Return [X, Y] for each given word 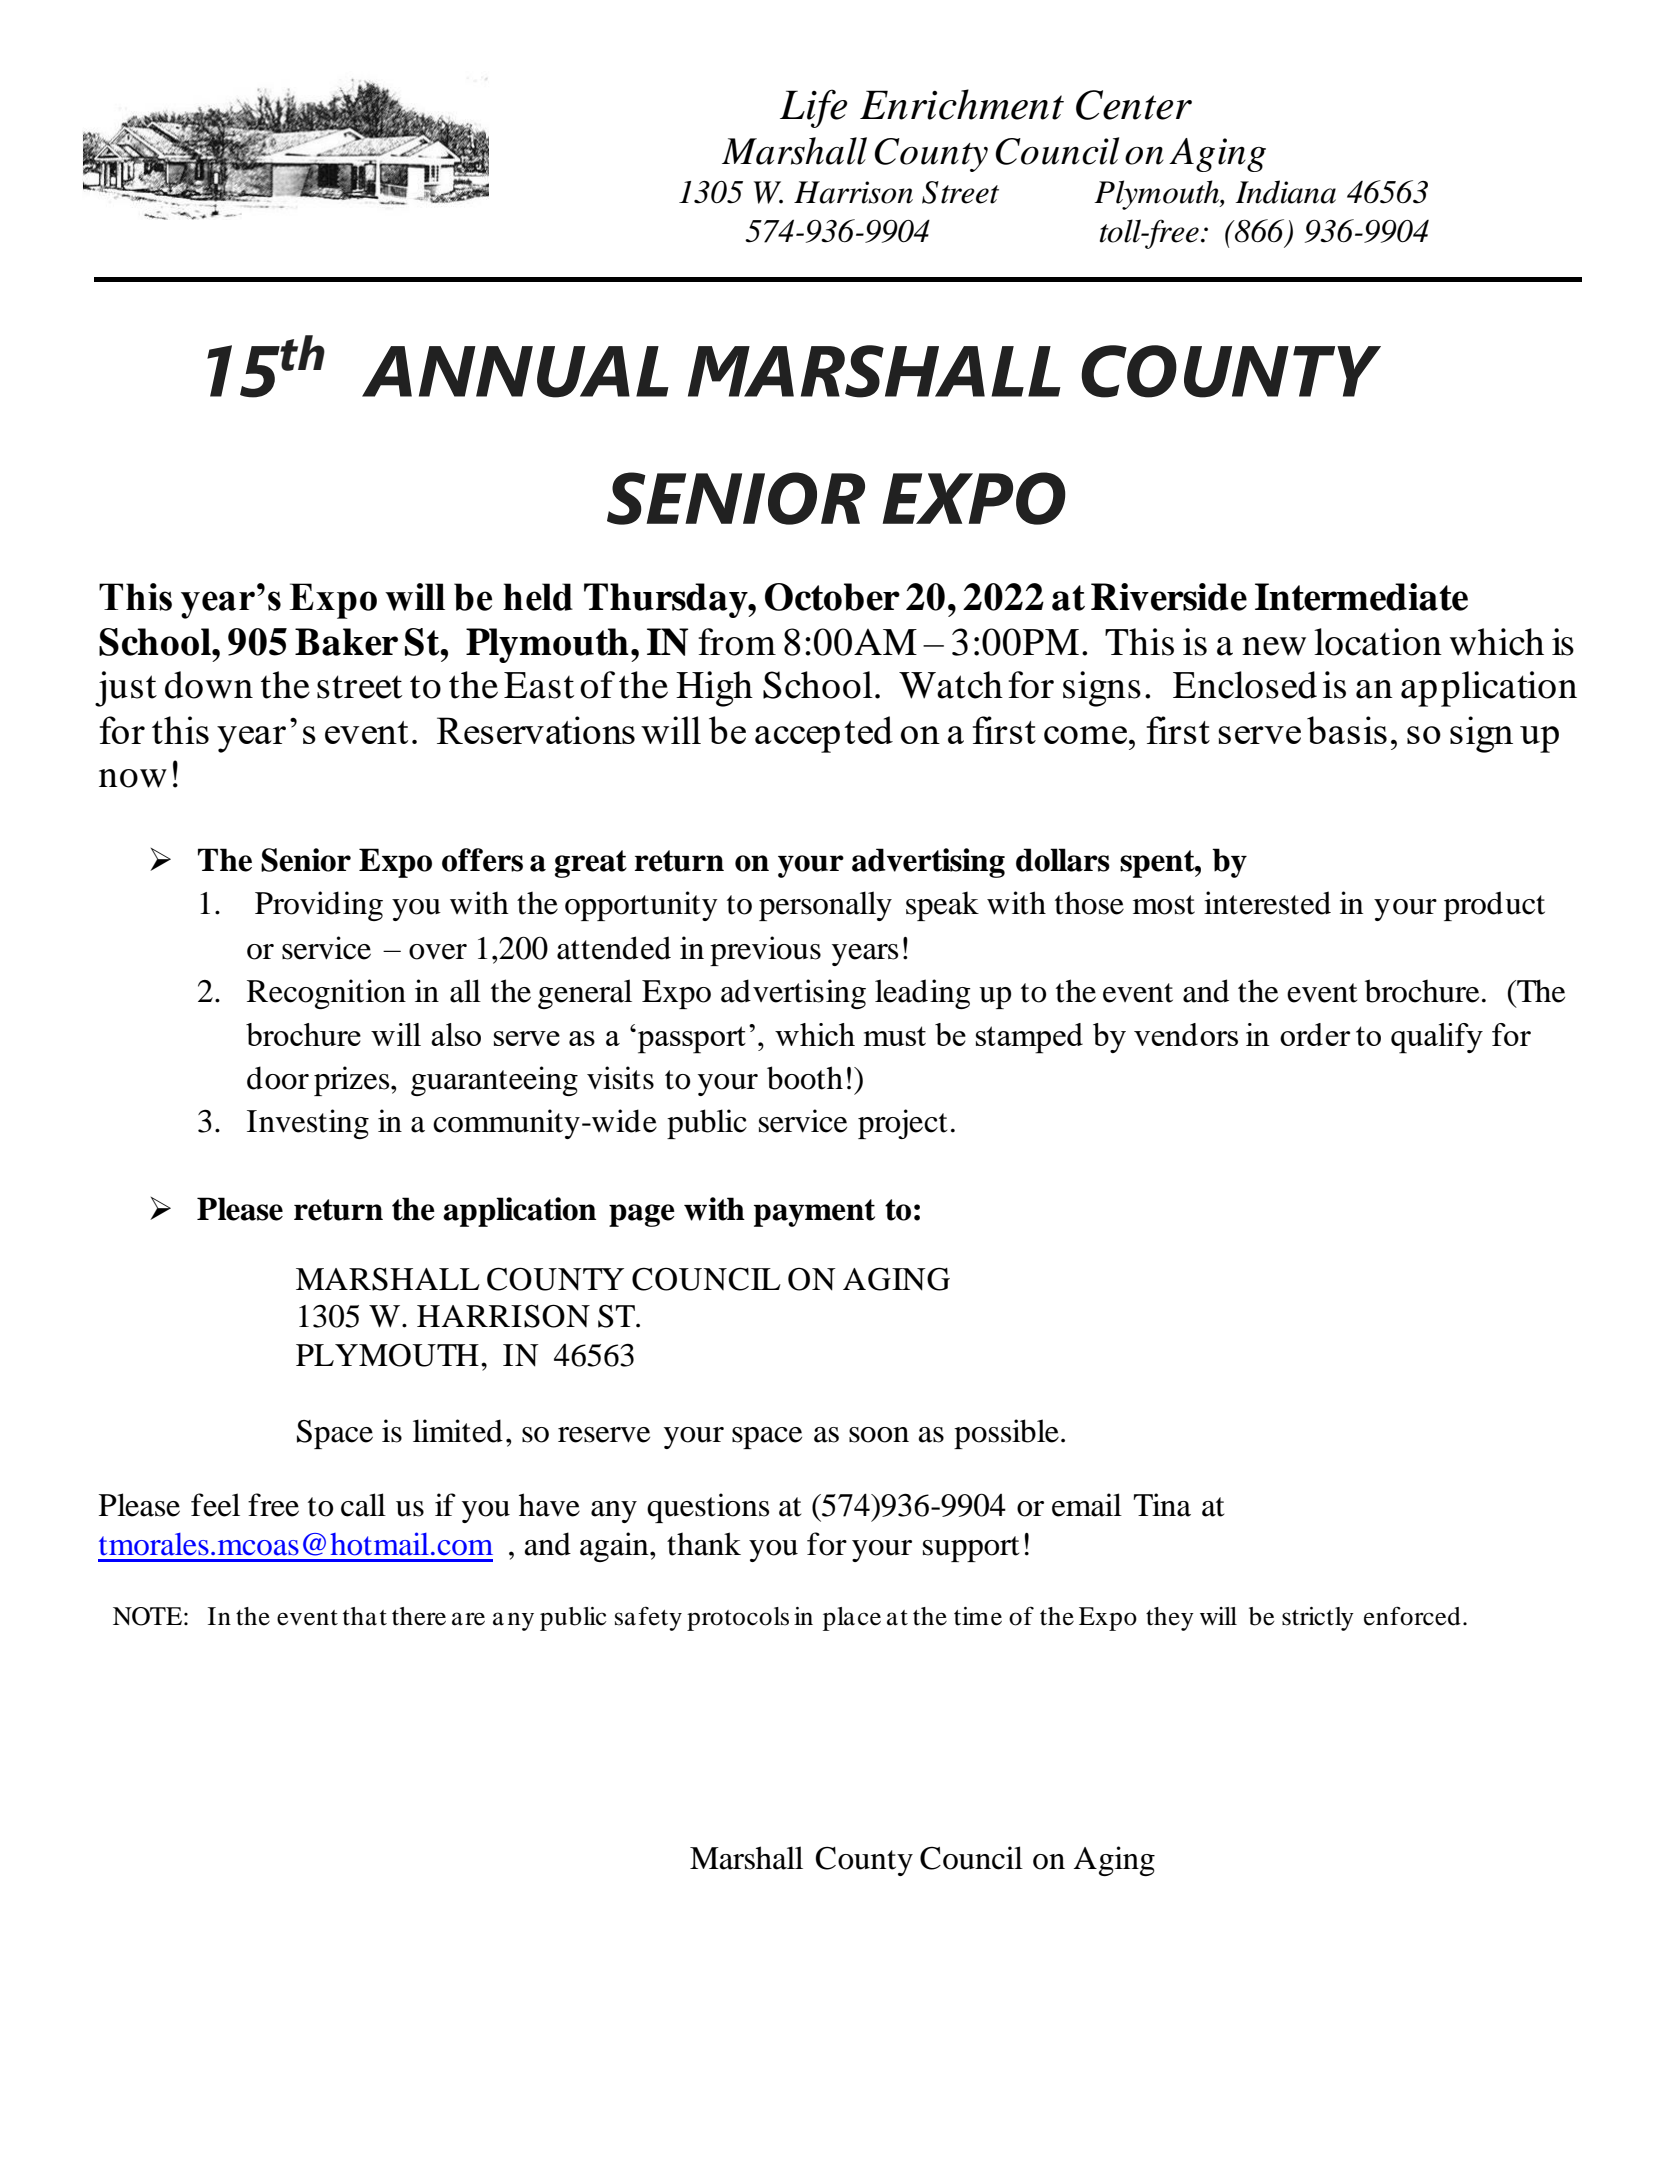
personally [825, 906]
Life [814, 108]
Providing [319, 906]
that [365, 1616]
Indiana [1285, 192]
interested [1267, 903]
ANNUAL [515, 372]
